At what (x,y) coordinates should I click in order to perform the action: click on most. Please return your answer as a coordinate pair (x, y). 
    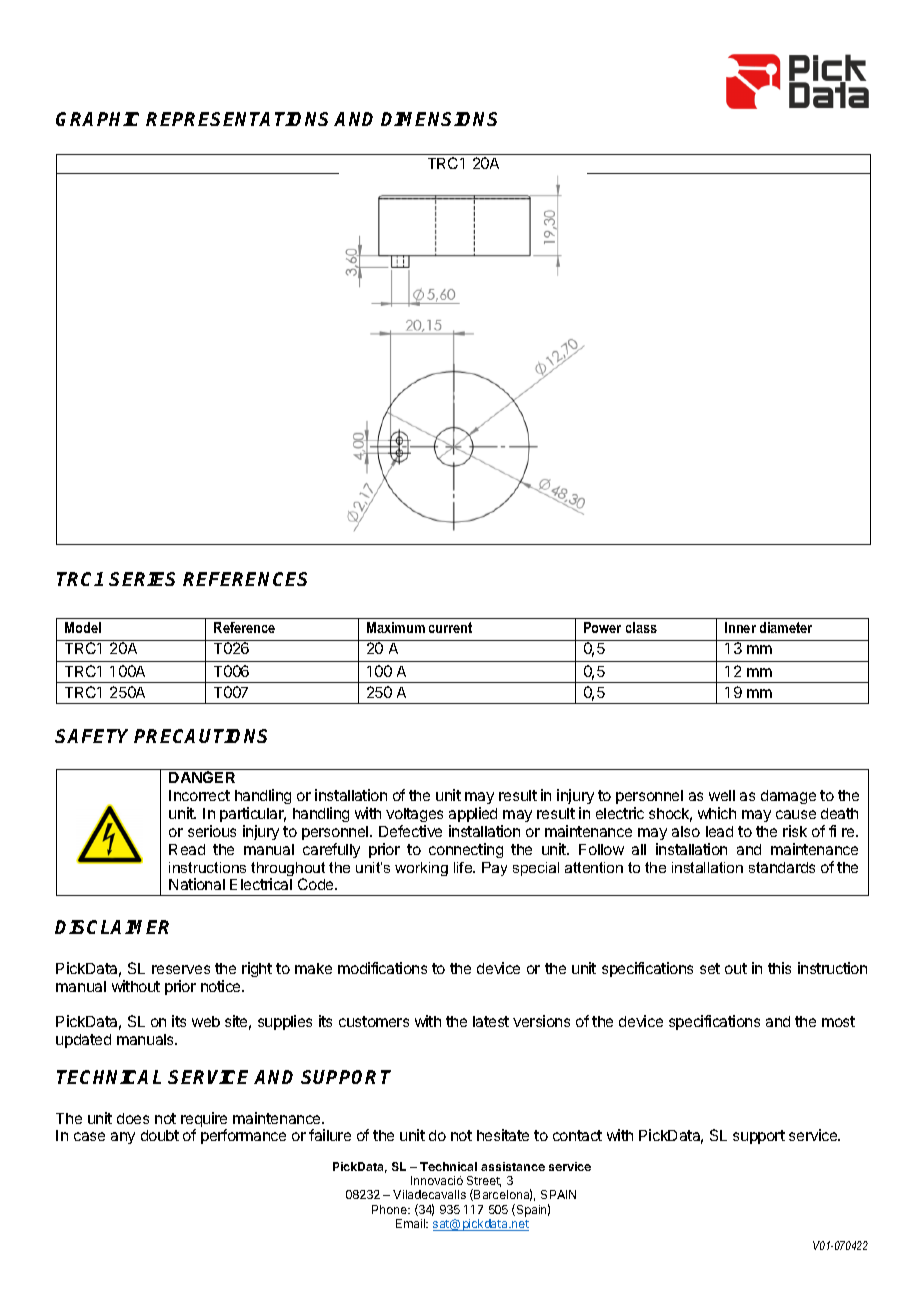
    Looking at the image, I should click on (838, 1021).
